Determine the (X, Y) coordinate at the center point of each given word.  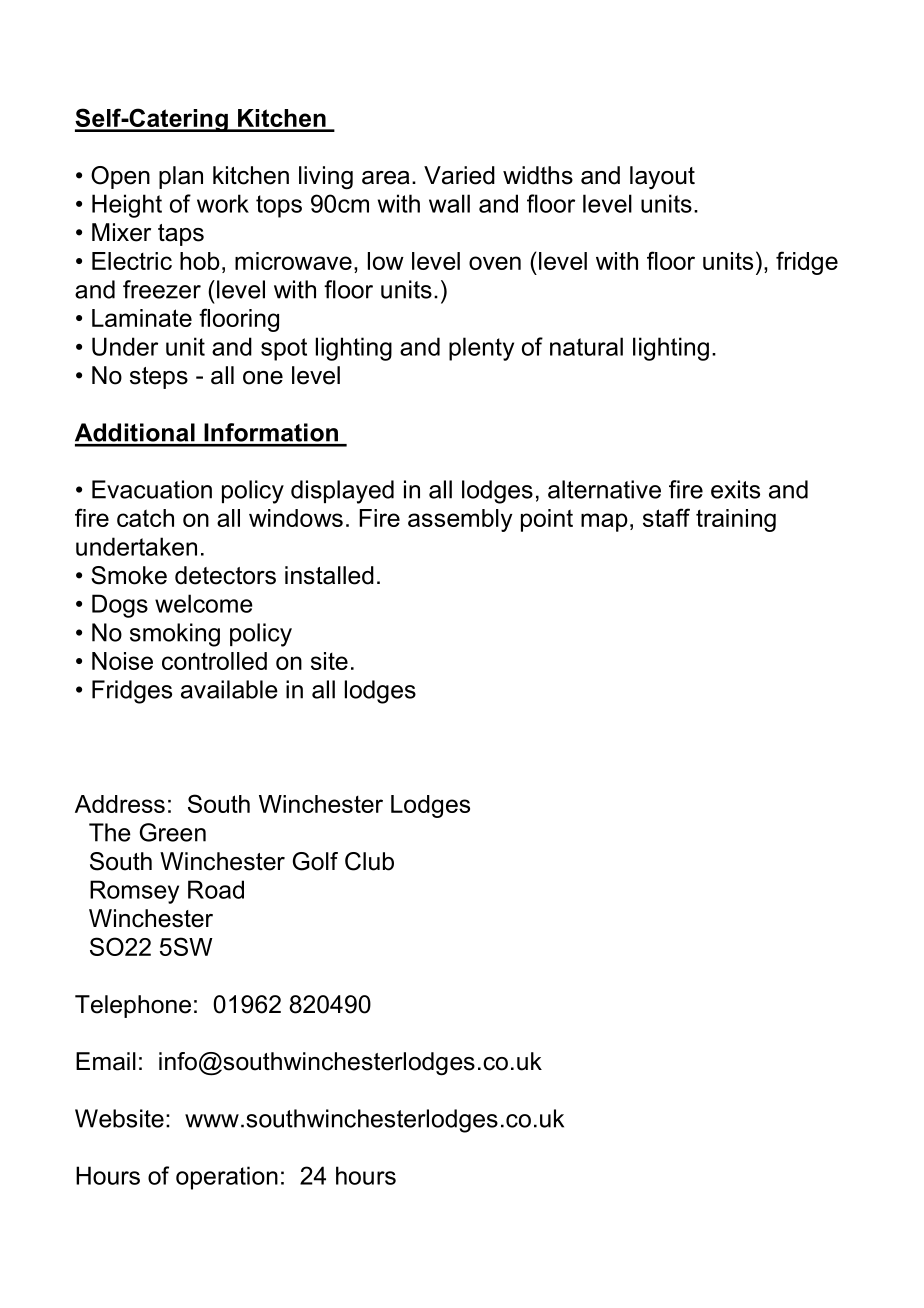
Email (106, 1061)
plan (181, 177)
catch (145, 518)
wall (449, 203)
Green (173, 832)
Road (216, 889)
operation (227, 1178)
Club (369, 861)
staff (666, 517)
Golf (315, 861)
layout (662, 177)
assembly (460, 520)
